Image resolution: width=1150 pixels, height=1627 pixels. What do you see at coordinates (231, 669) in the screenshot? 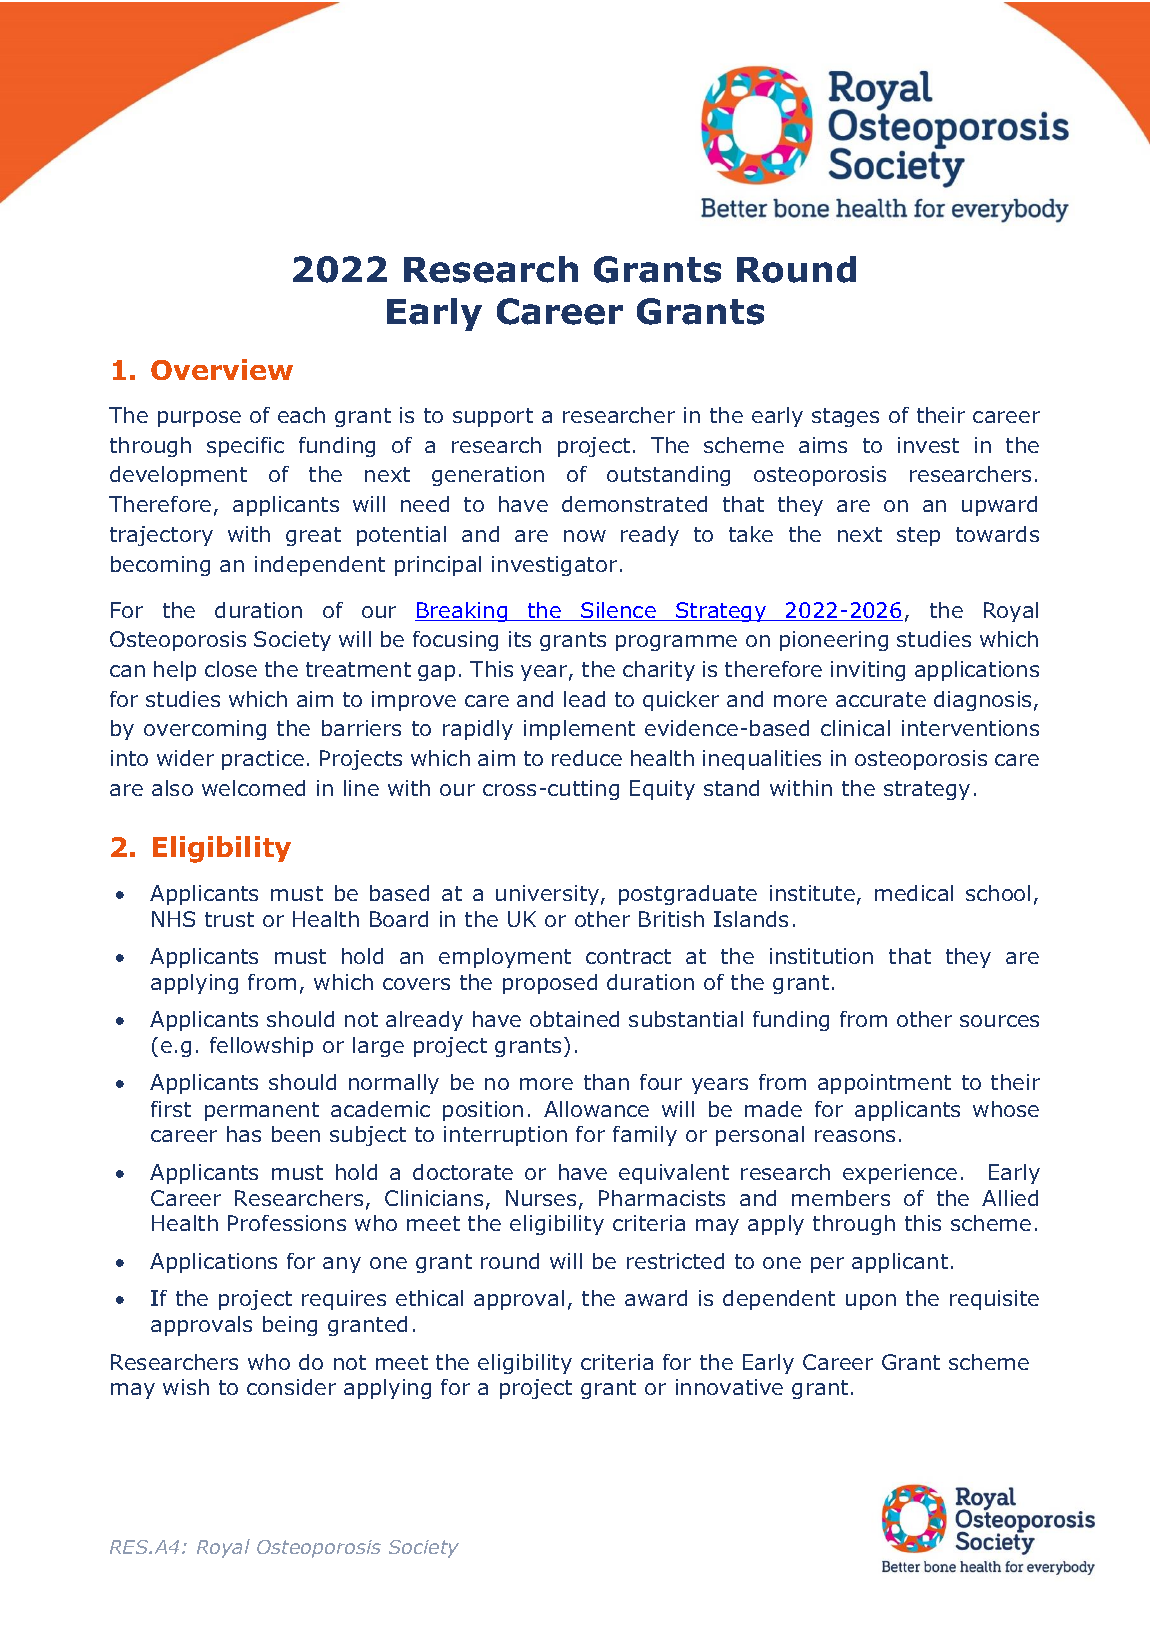
I see `close` at bounding box center [231, 669].
